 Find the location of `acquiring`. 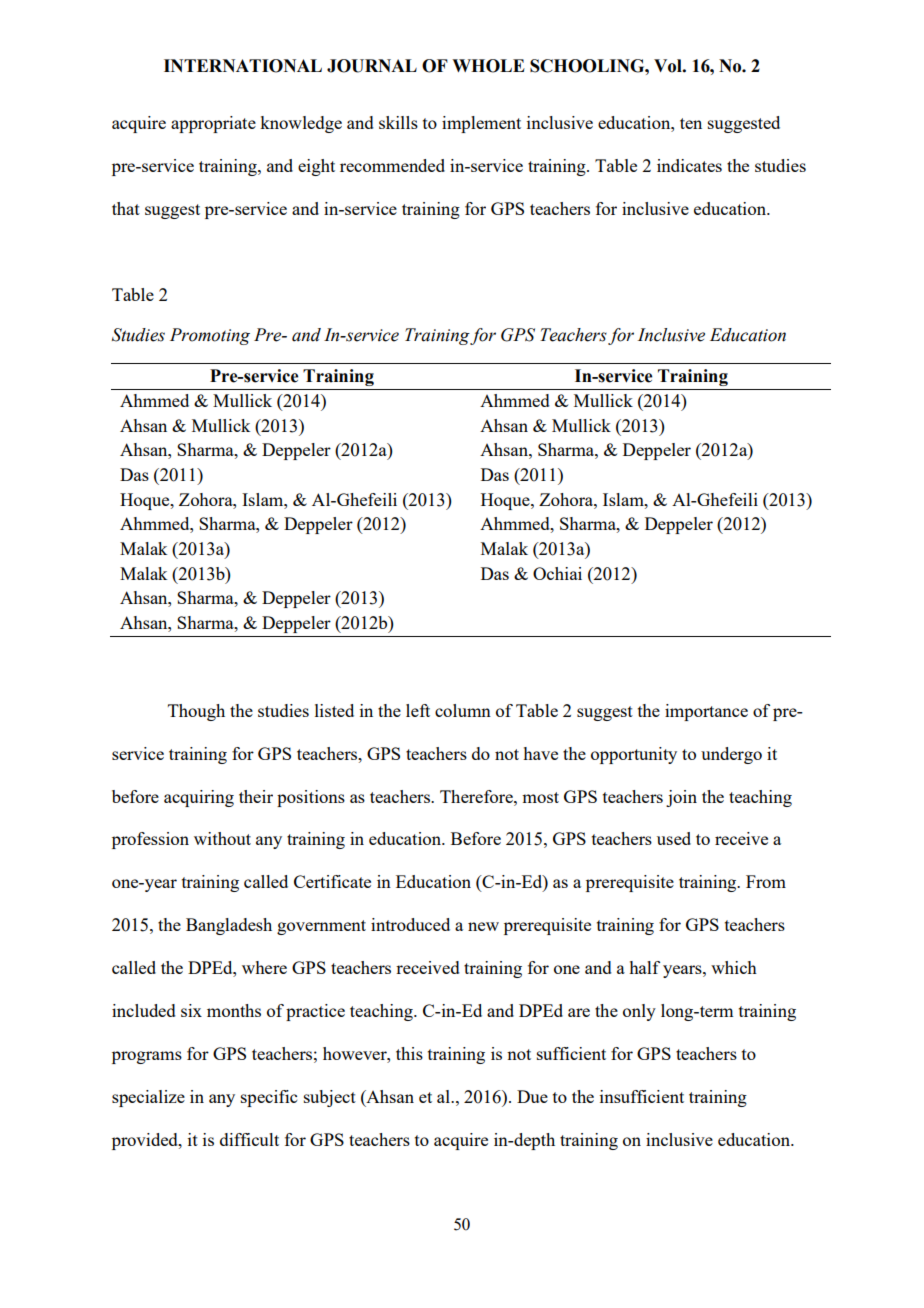

acquiring is located at coordinates (199, 798).
